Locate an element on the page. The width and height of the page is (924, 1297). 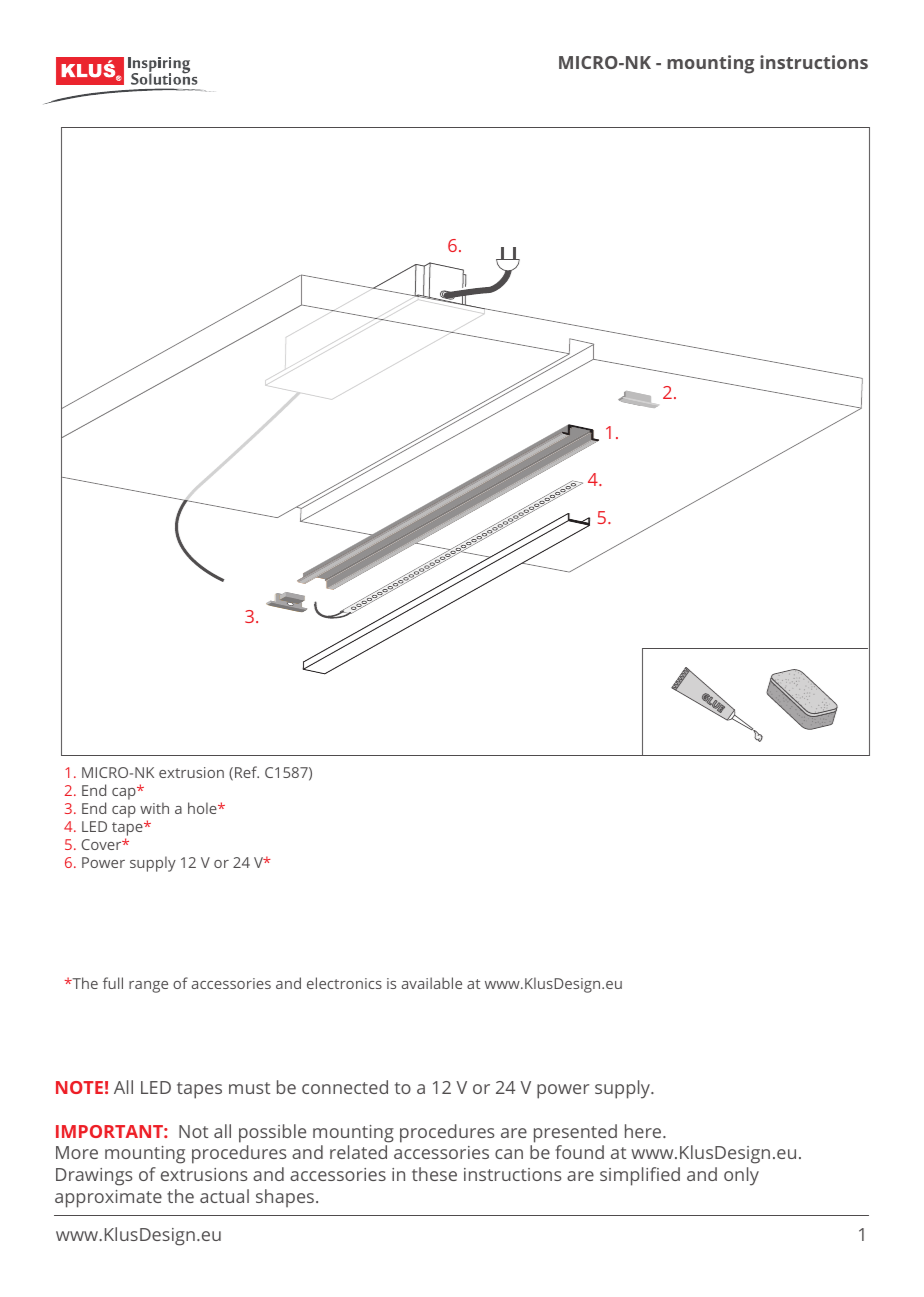
Ref is located at coordinates (247, 772).
